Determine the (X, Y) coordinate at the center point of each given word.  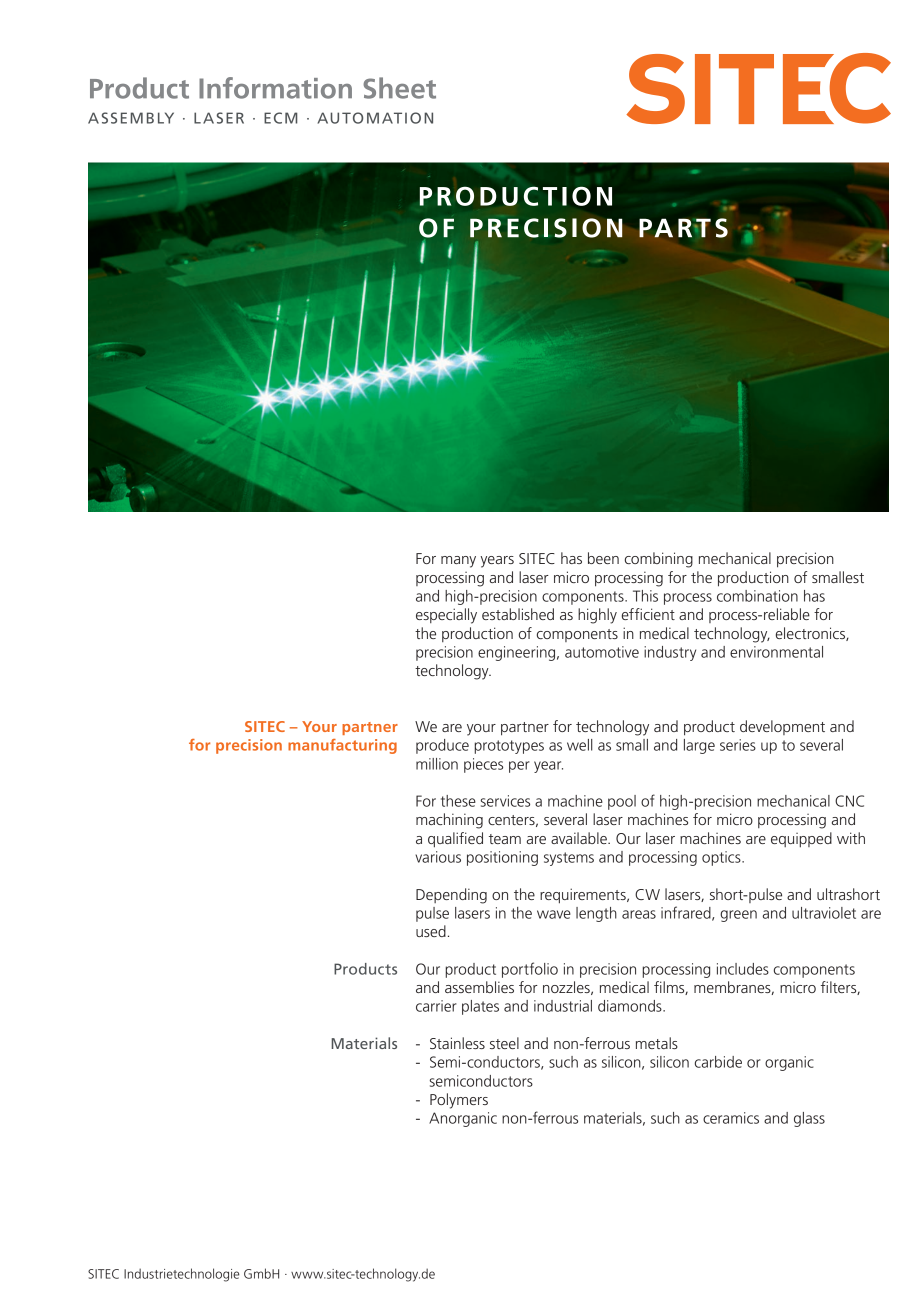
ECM (280, 118)
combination (757, 596)
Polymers (459, 1101)
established (518, 614)
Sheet (399, 88)
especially (446, 616)
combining (659, 560)
